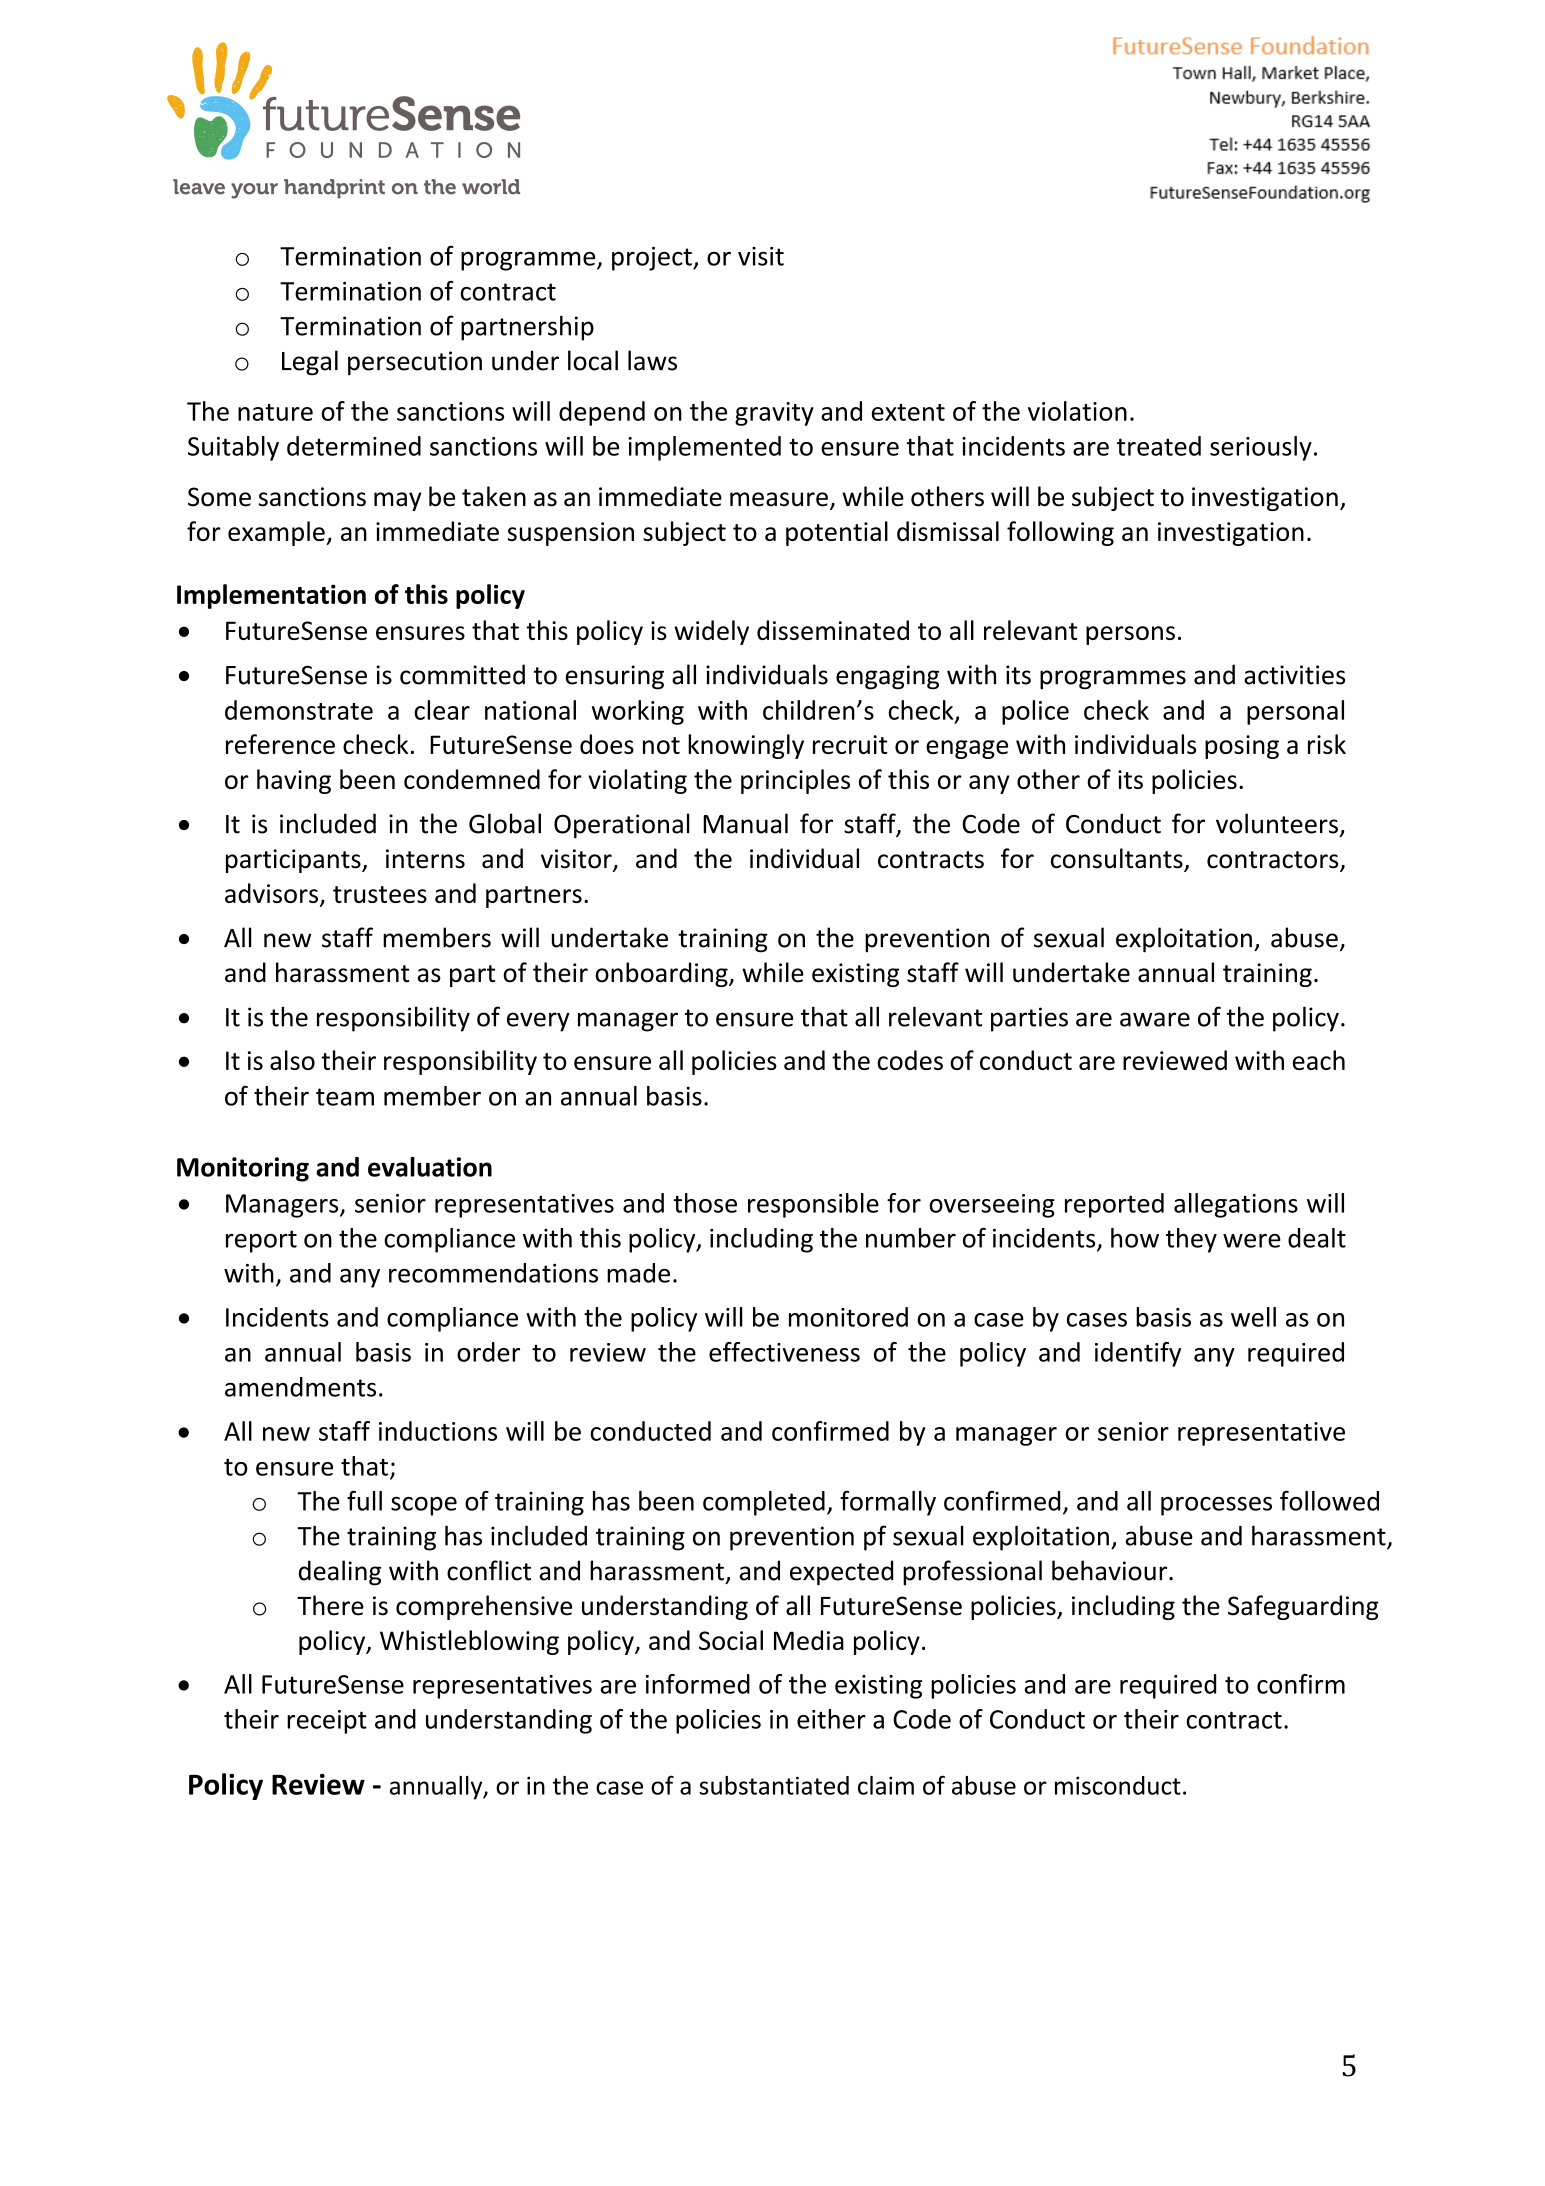 This document has width=1545, height=2186. Describe the element at coordinates (1242, 747) in the document. I see `posing` at that location.
